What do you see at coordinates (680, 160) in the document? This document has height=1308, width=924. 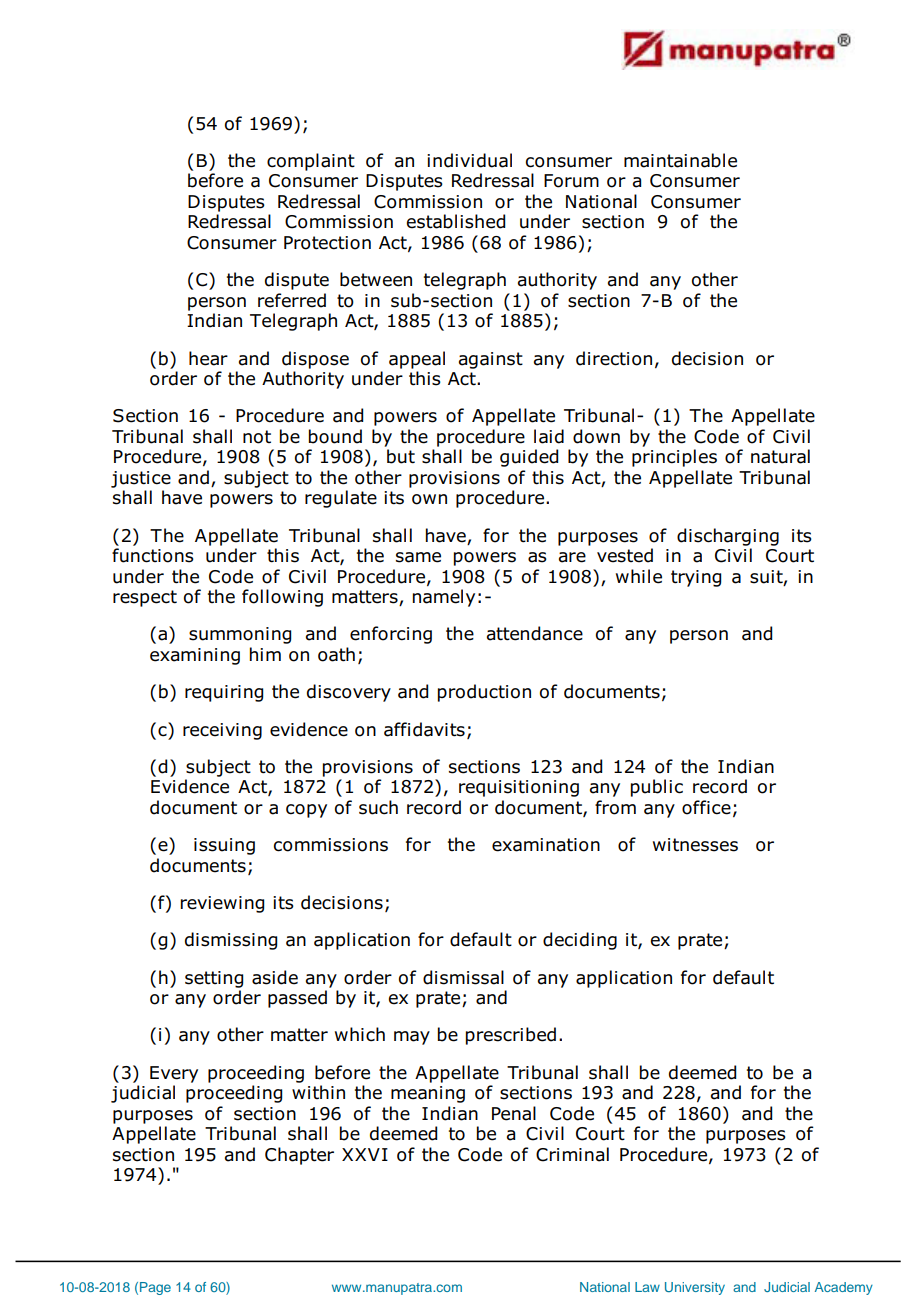 I see `maintainable` at bounding box center [680, 160].
